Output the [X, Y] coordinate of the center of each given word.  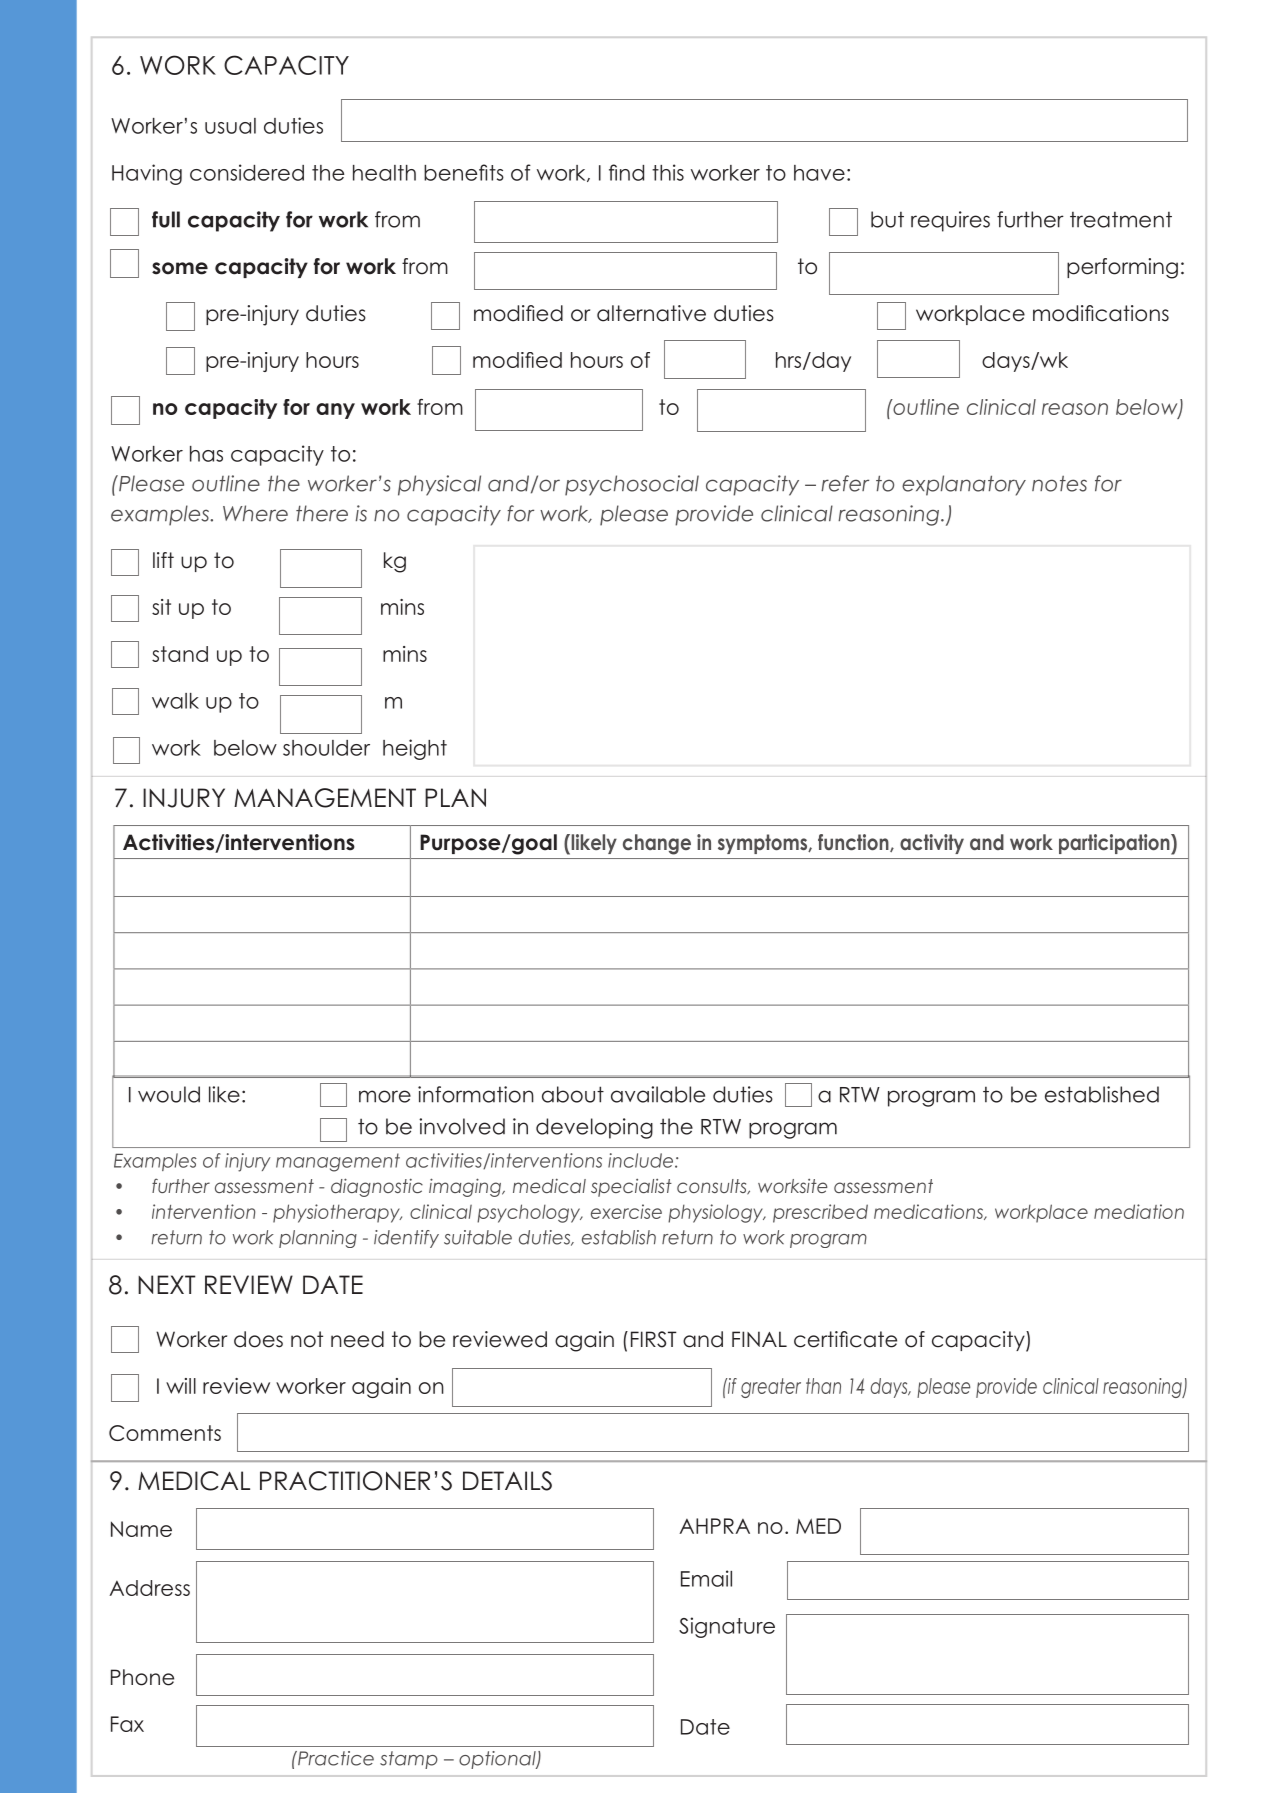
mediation [1139, 1211]
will [181, 1386]
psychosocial [632, 485]
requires [950, 221]
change [657, 844]
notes [1059, 483]
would [169, 1094]
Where [255, 513]
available [658, 1094]
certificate [845, 1339]
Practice [335, 1758]
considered [247, 172]
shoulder [326, 748]
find [626, 172]
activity [932, 844]
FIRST [654, 1339]
